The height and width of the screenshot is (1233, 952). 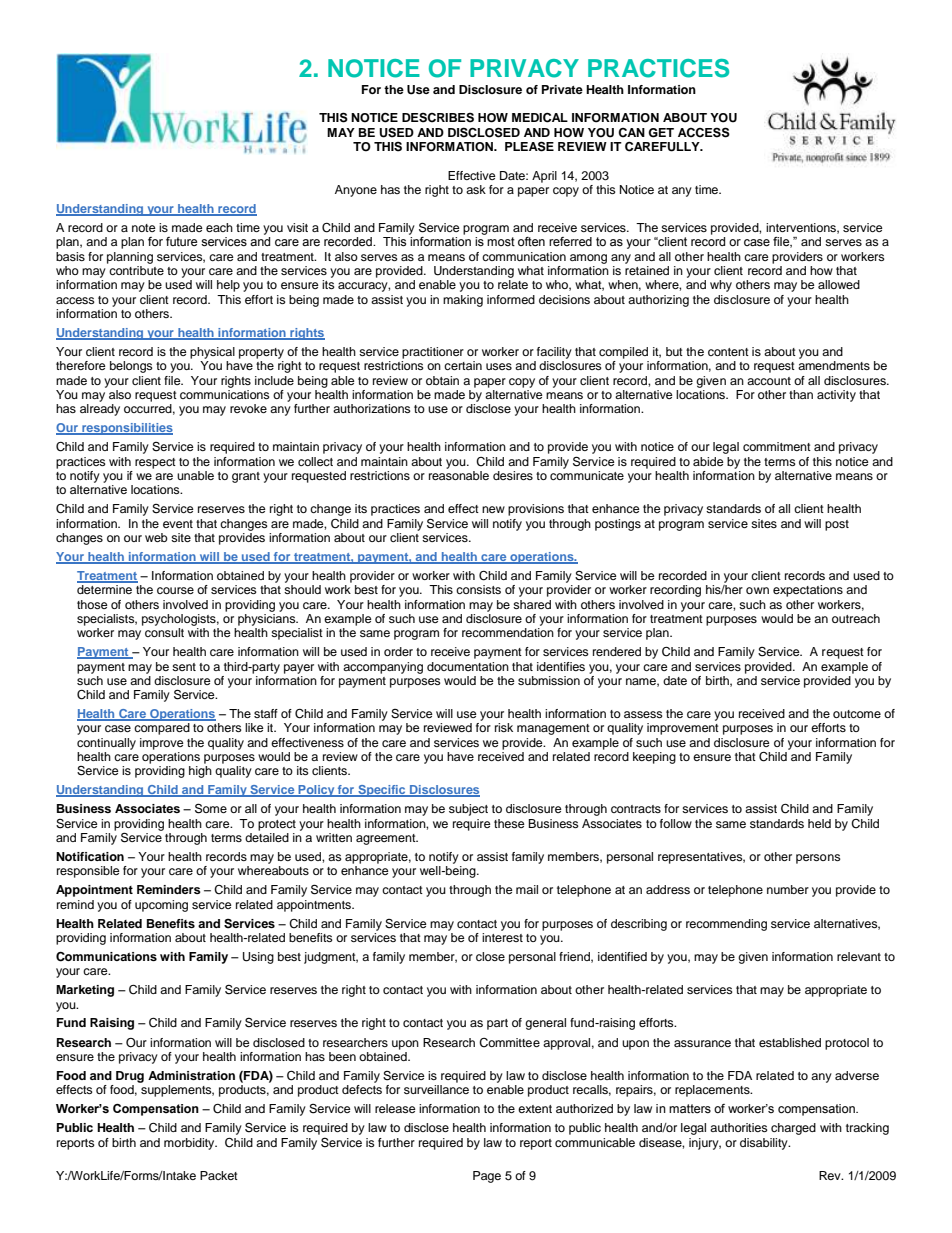 I want to click on morbidity, so click(x=190, y=1144).
